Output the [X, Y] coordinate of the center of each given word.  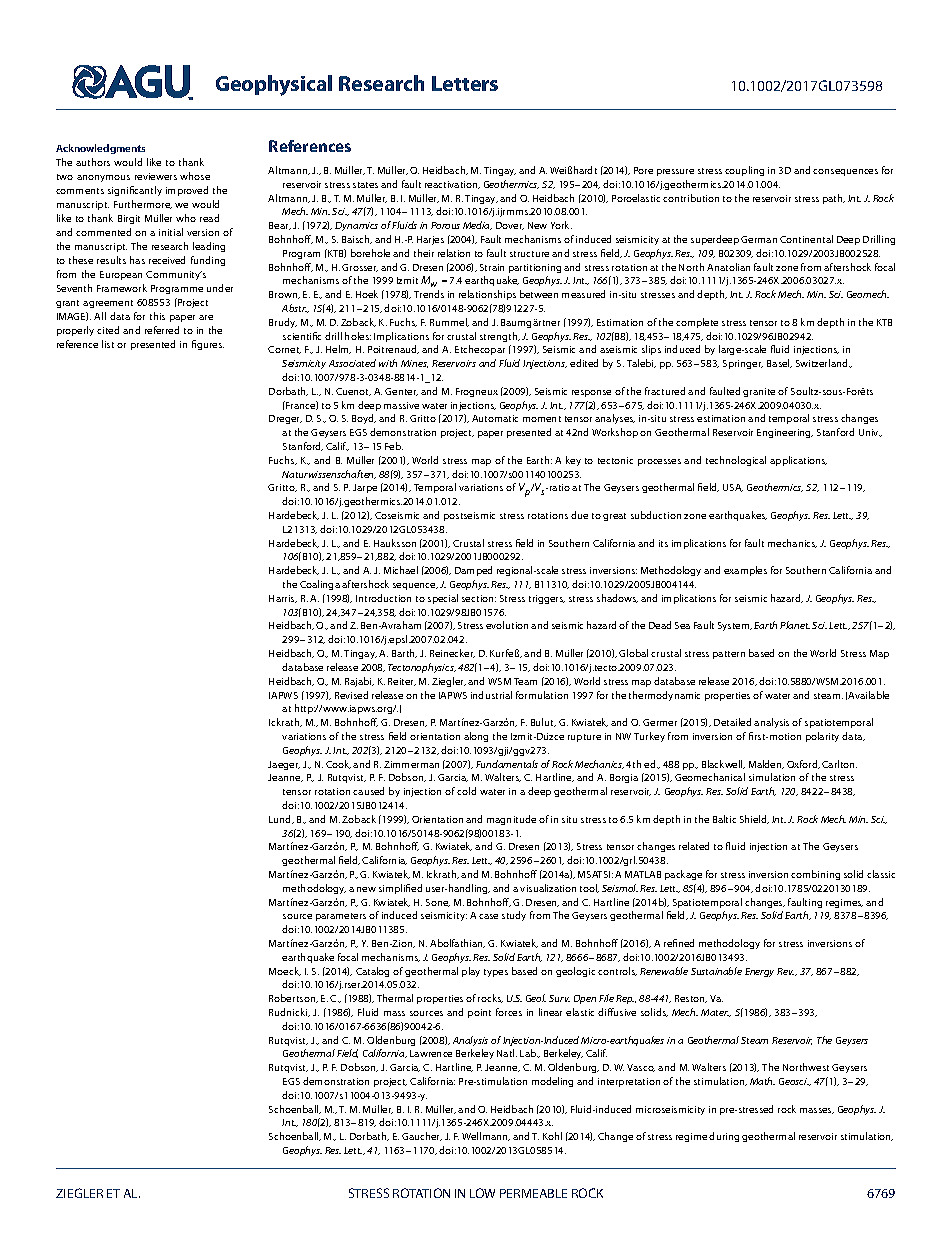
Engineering [785, 433]
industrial [491, 695]
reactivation [452, 185]
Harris [283, 599]
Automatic [495, 418]
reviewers [156, 176]
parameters [341, 917]
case [488, 916]
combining [815, 875]
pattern [729, 655]
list [108, 344]
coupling [744, 171]
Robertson [293, 998]
